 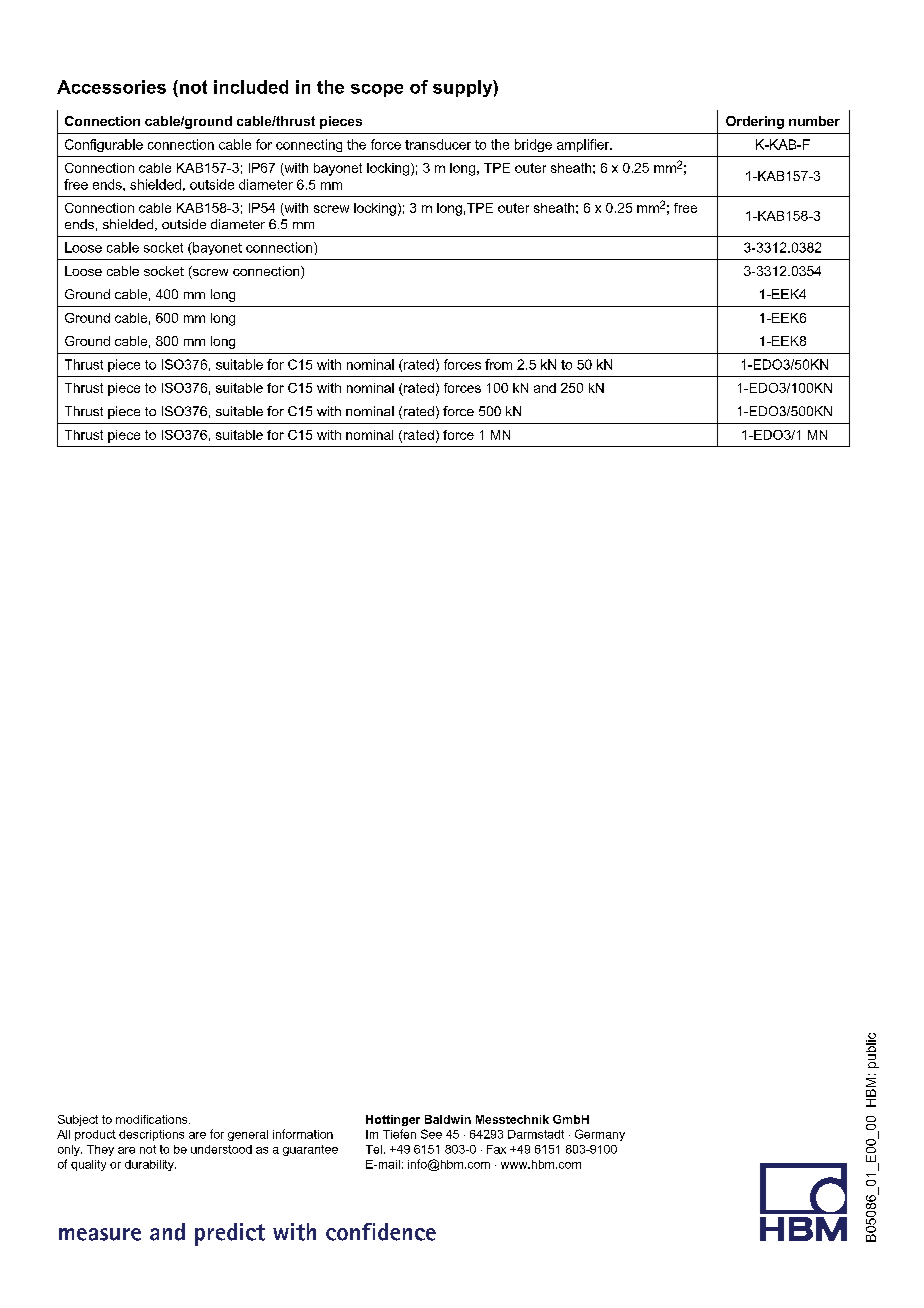 What do you see at coordinates (104, 145) in the image?
I see `Configurable` at bounding box center [104, 145].
